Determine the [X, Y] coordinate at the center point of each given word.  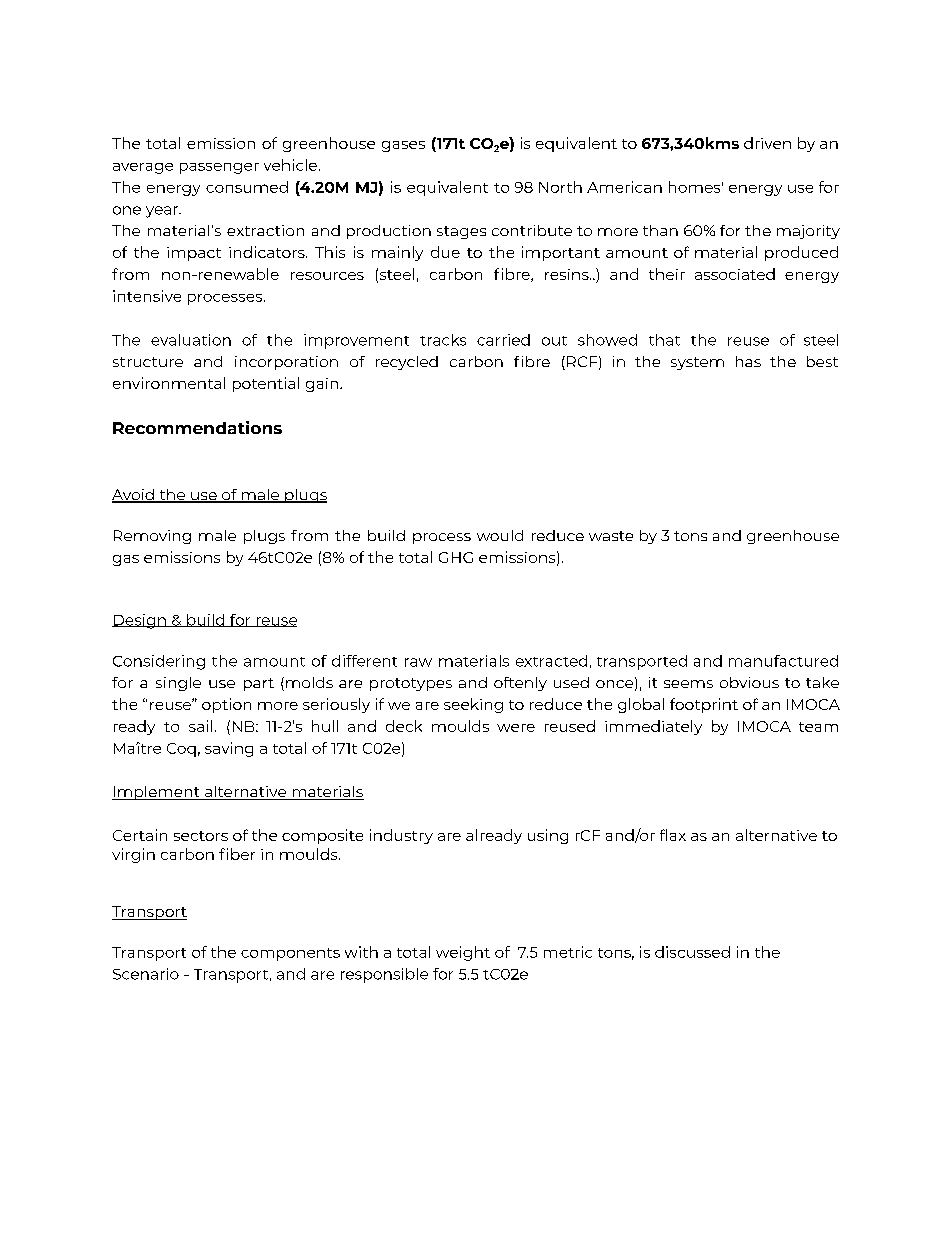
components [290, 954]
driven [767, 143]
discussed [692, 952]
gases [403, 146]
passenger [219, 168]
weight [463, 953]
